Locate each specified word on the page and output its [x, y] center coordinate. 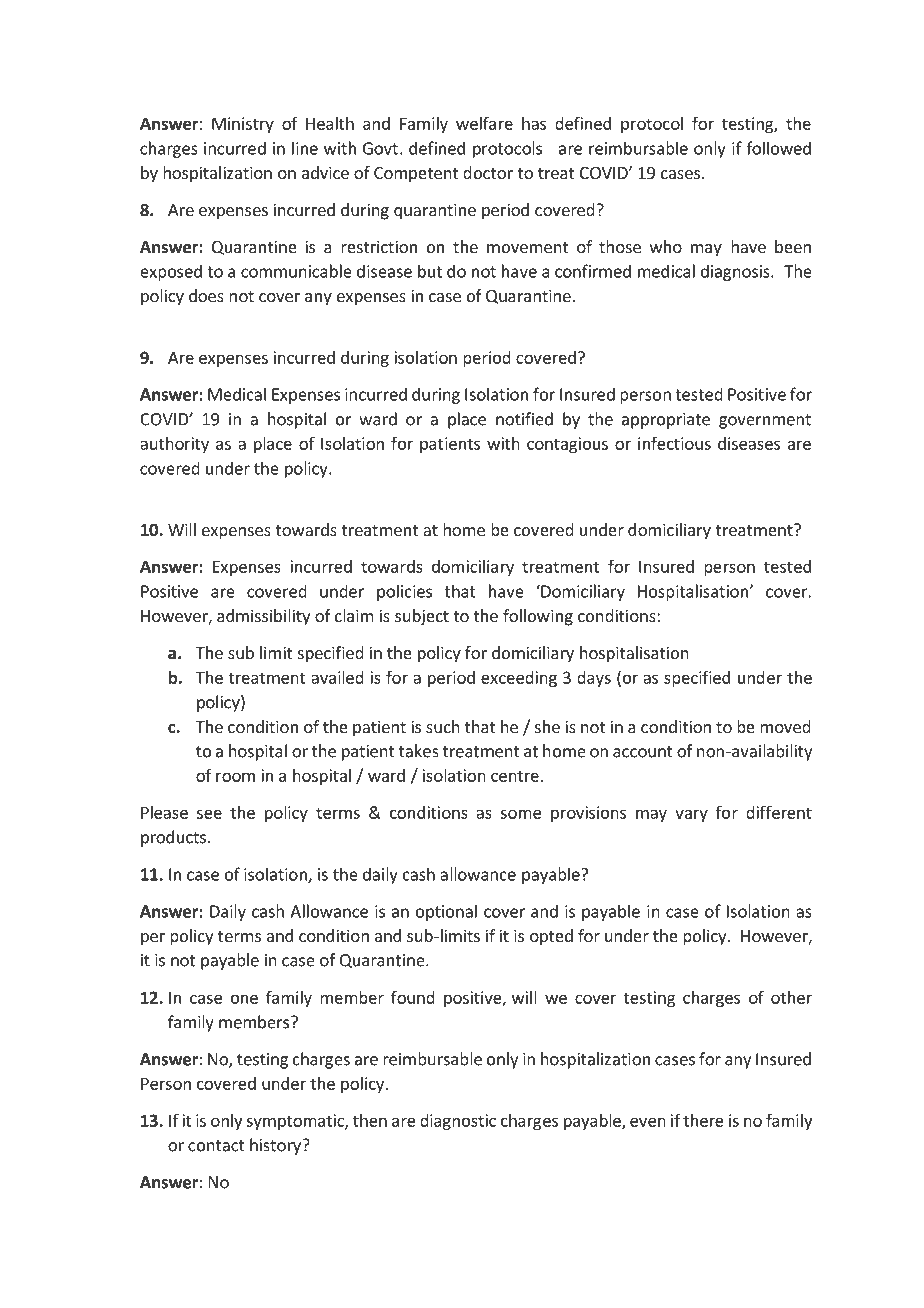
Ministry [243, 125]
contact [216, 1146]
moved [785, 726]
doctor [488, 172]
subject [422, 617]
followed [778, 148]
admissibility [263, 617]
